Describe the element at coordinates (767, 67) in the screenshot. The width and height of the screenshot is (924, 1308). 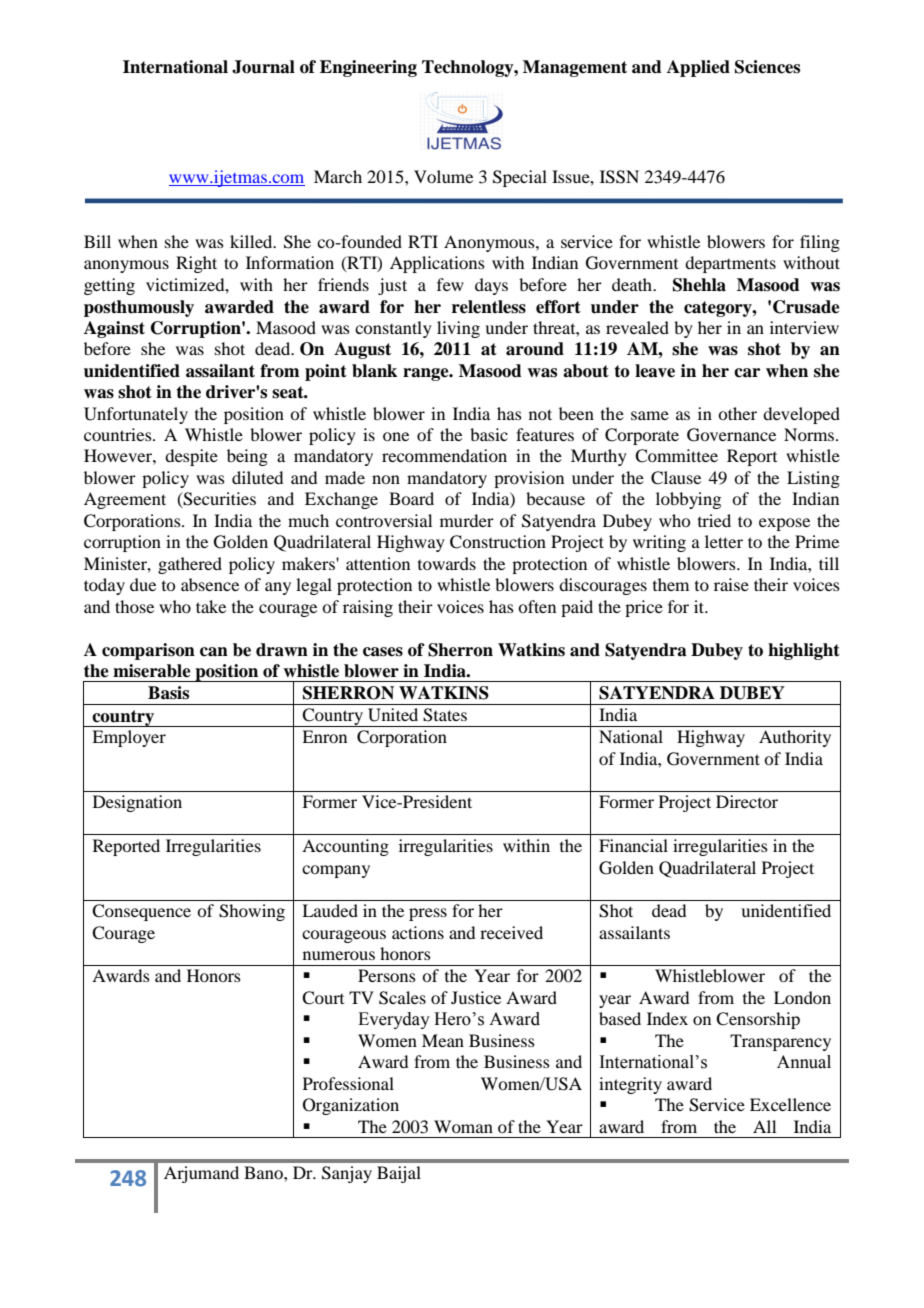
I see `Sciences` at that location.
